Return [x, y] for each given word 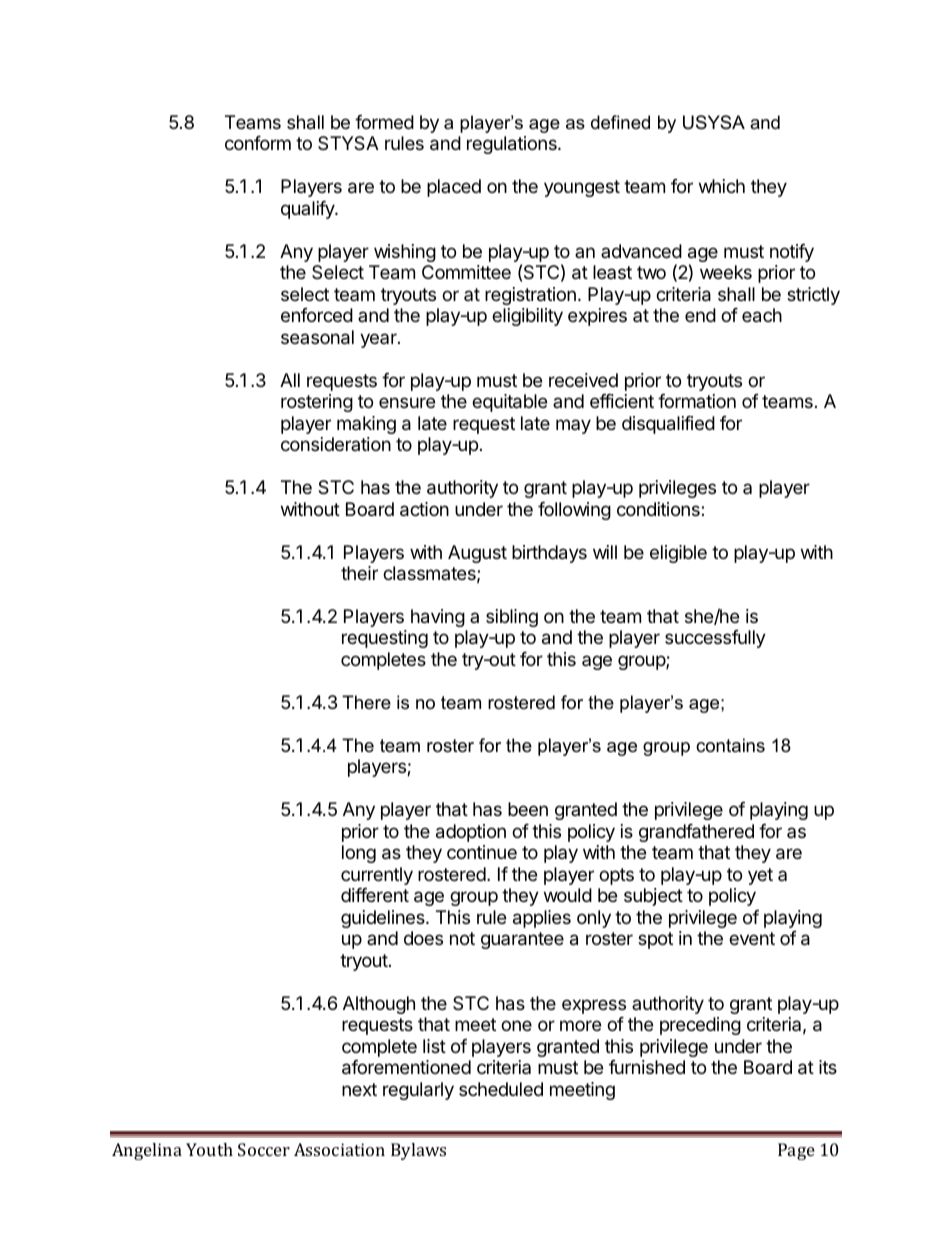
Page [796, 1151]
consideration [336, 444]
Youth [209, 1149]
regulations [513, 145]
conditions [659, 509]
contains [730, 745]
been [528, 809]
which [722, 186]
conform [258, 143]
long [359, 854]
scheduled [501, 1089]
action [424, 509]
